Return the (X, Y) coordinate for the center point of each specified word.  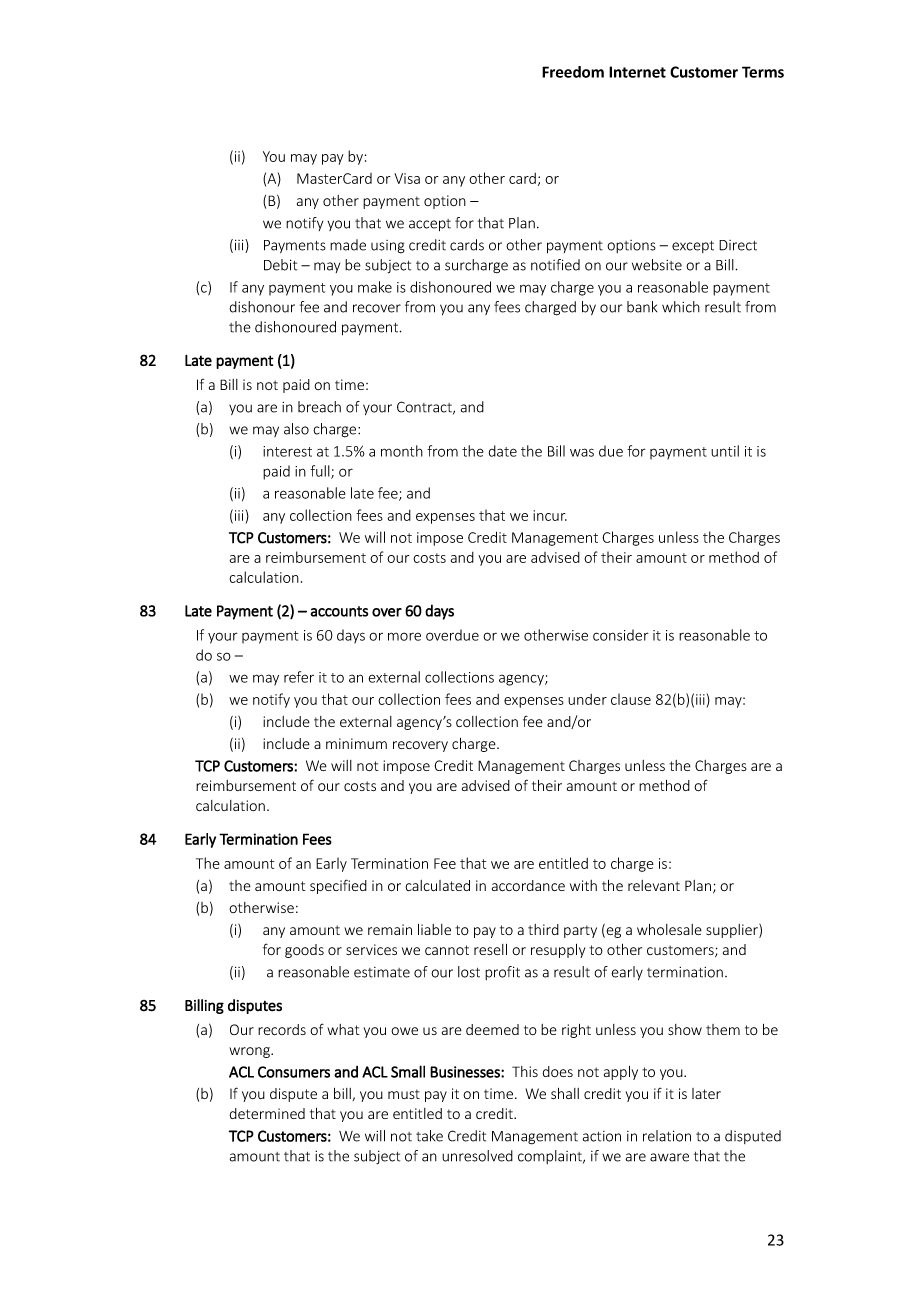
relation (667, 1136)
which (681, 307)
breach (319, 407)
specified (338, 886)
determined (267, 1113)
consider (621, 635)
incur (550, 515)
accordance (528, 885)
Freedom (573, 72)
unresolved (477, 1156)
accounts (339, 611)
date (503, 451)
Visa (407, 178)
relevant (654, 885)
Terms (763, 72)
